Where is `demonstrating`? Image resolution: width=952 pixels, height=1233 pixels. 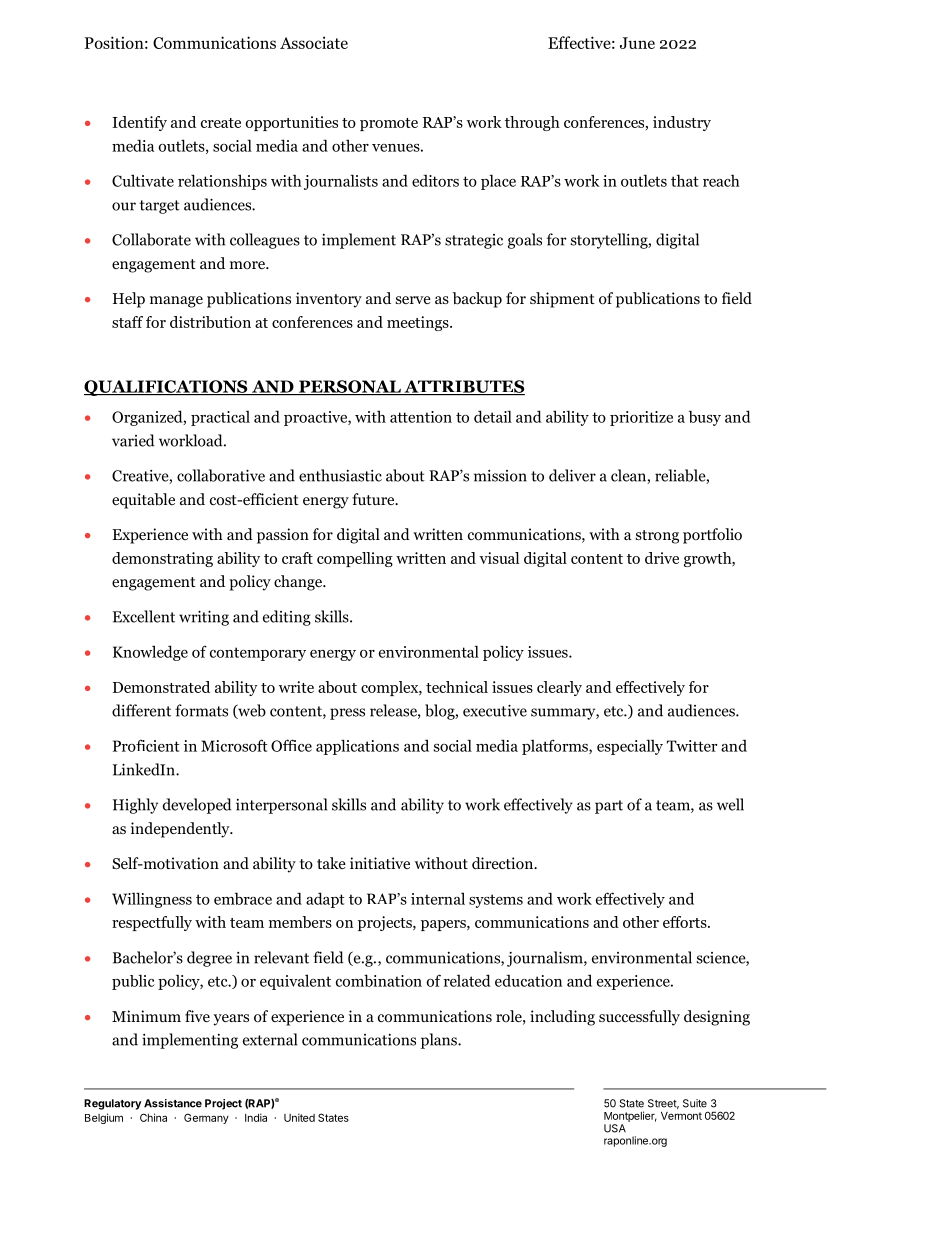
demonstrating is located at coordinates (162, 559).
